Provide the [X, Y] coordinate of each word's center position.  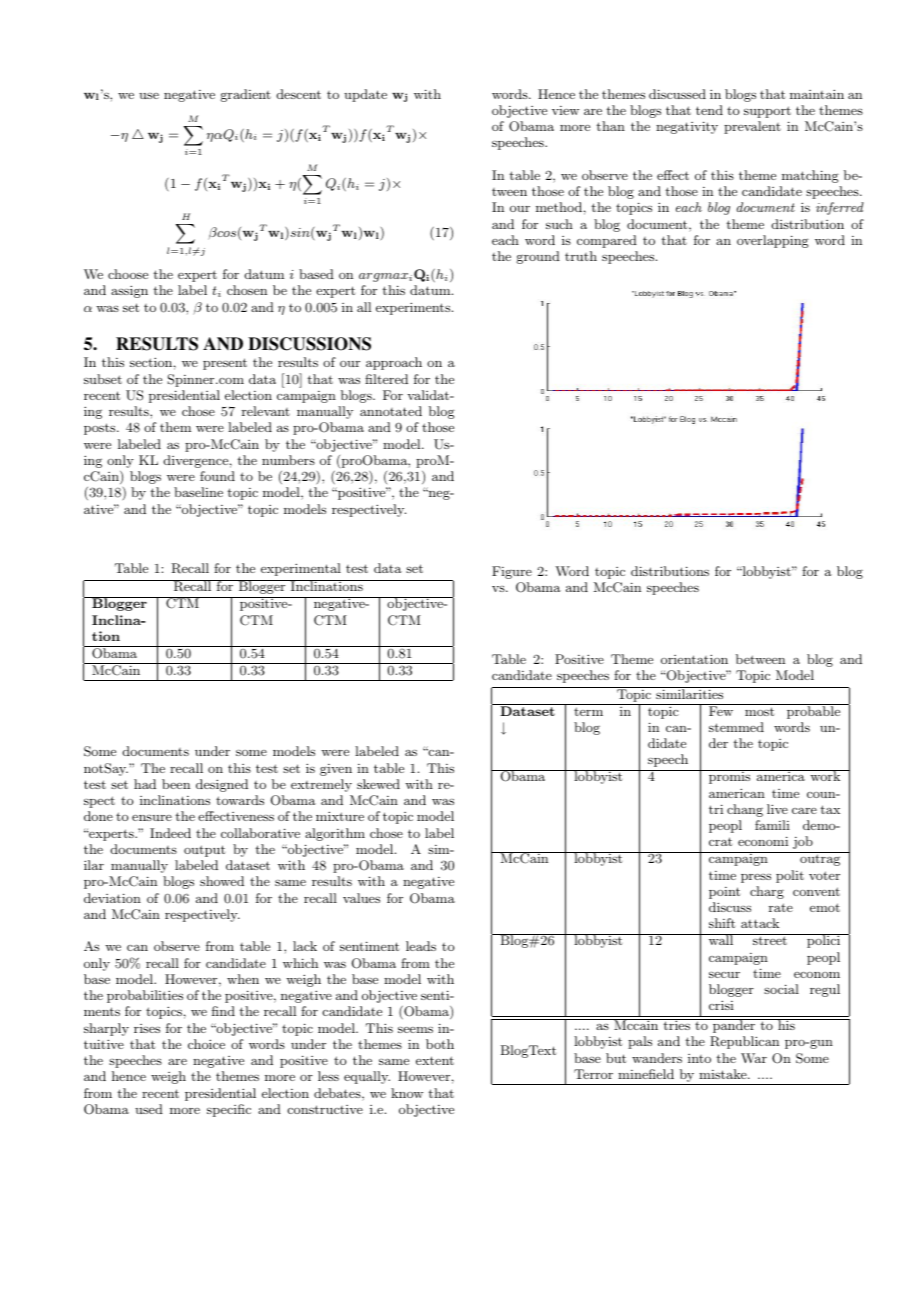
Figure [512, 572]
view [565, 110]
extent [435, 1060]
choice [206, 1044]
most [759, 711]
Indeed [170, 833]
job [803, 842]
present [225, 364]
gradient [246, 95]
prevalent [752, 127]
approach [394, 363]
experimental [301, 569]
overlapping [773, 241]
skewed [378, 784]
